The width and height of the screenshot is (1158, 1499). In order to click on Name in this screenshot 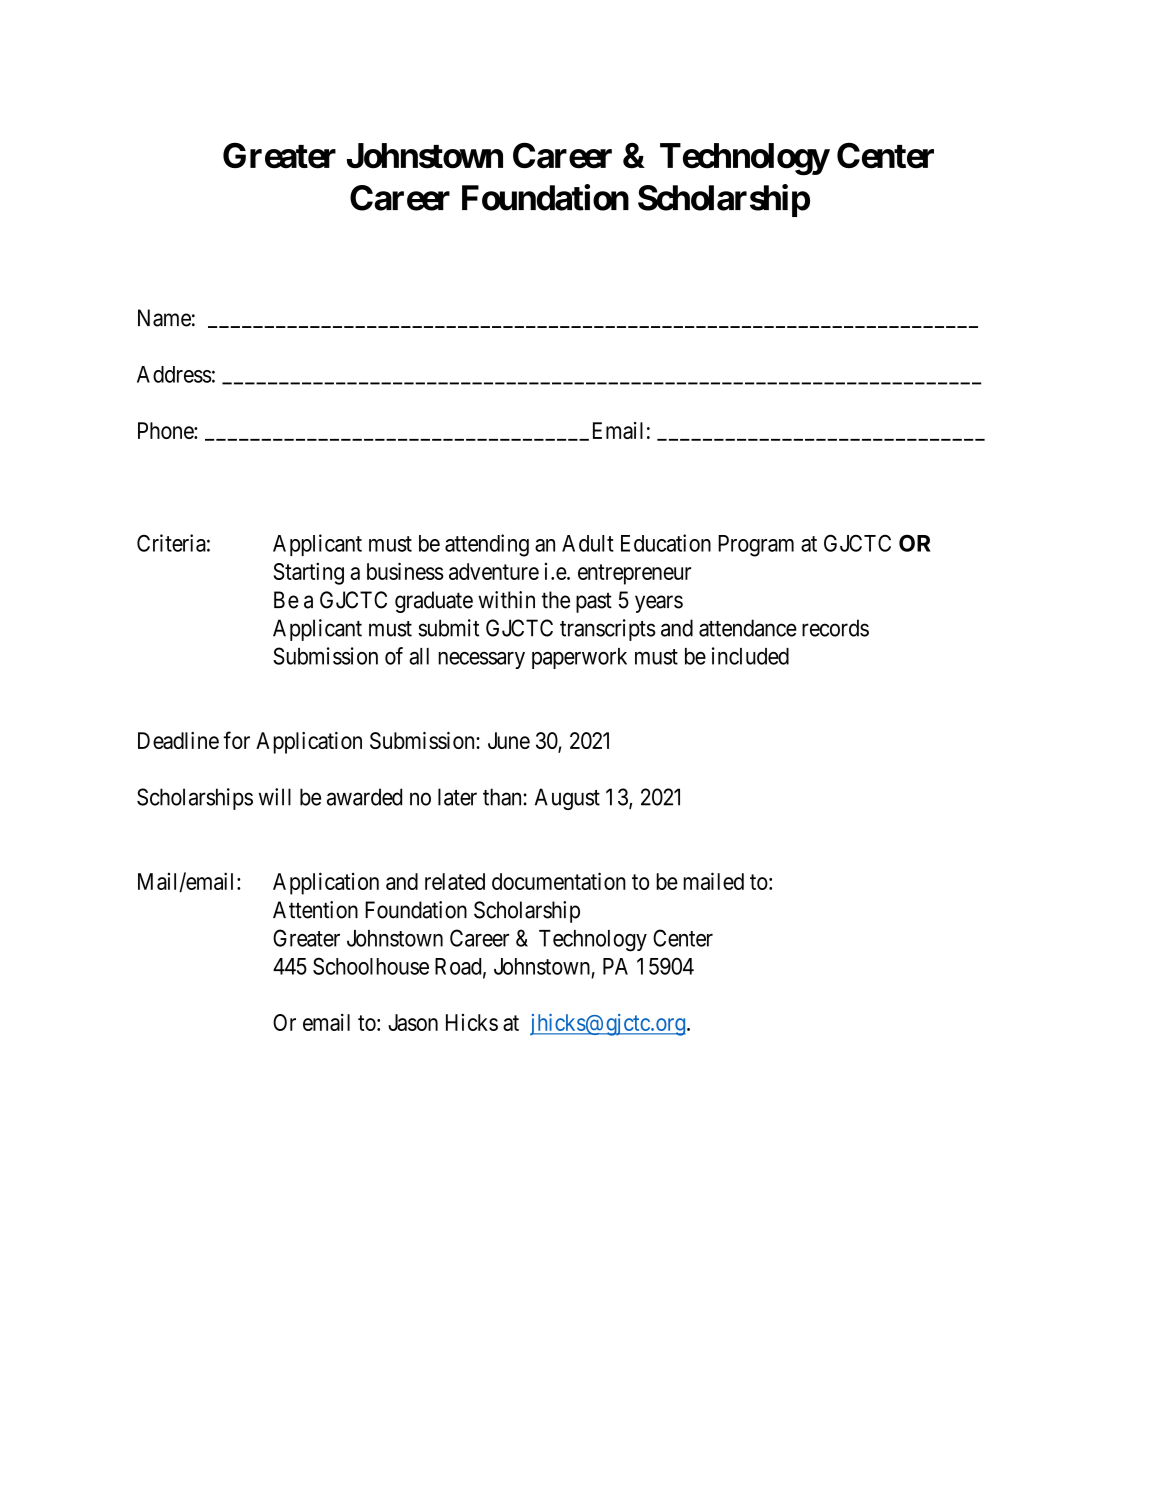, I will do `click(164, 318)`.
